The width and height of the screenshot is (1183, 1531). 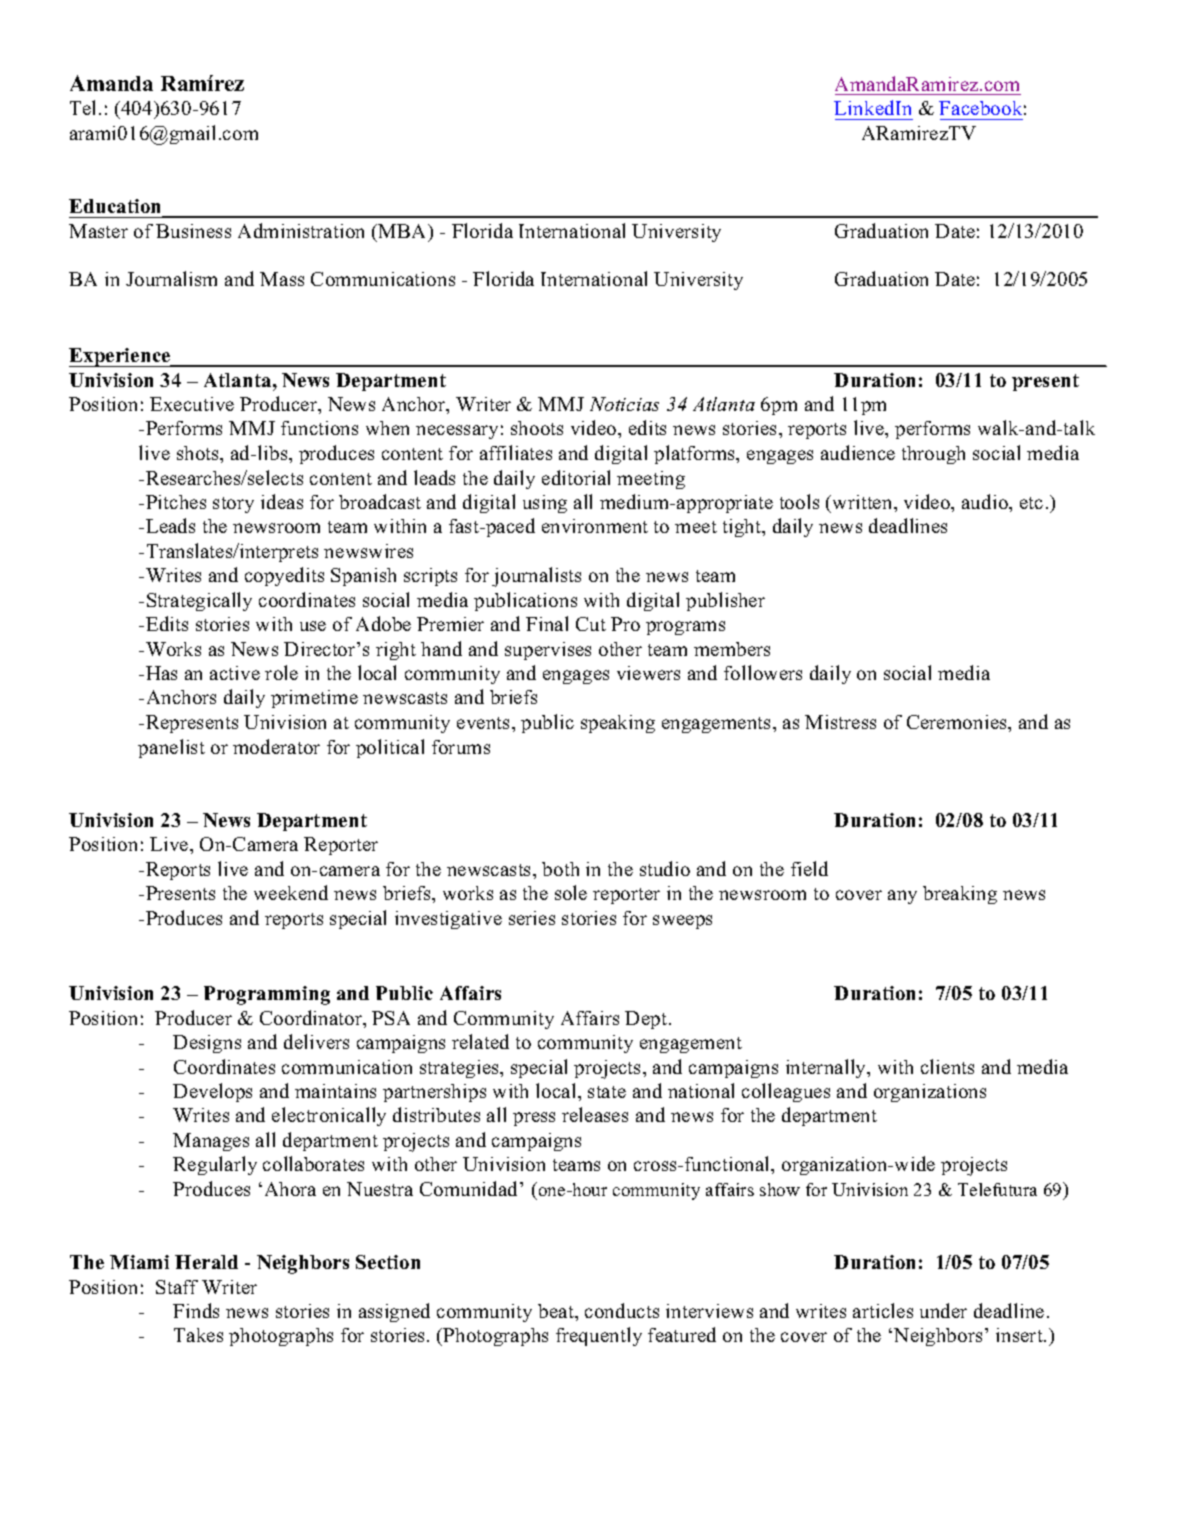 I want to click on MBA, so click(x=403, y=231).
